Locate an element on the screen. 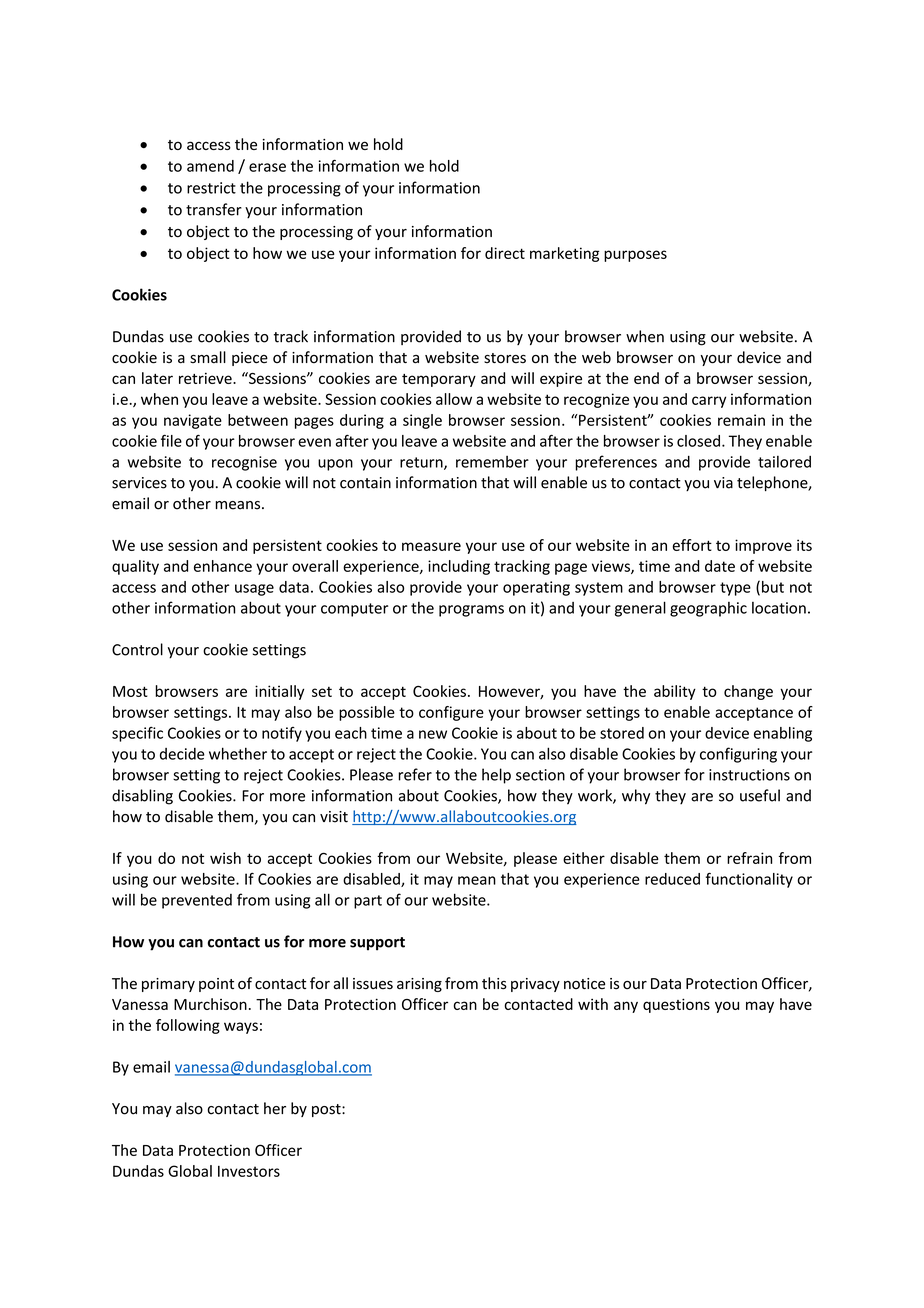 Image resolution: width=924 pixels, height=1308 pixels. change is located at coordinates (748, 692).
